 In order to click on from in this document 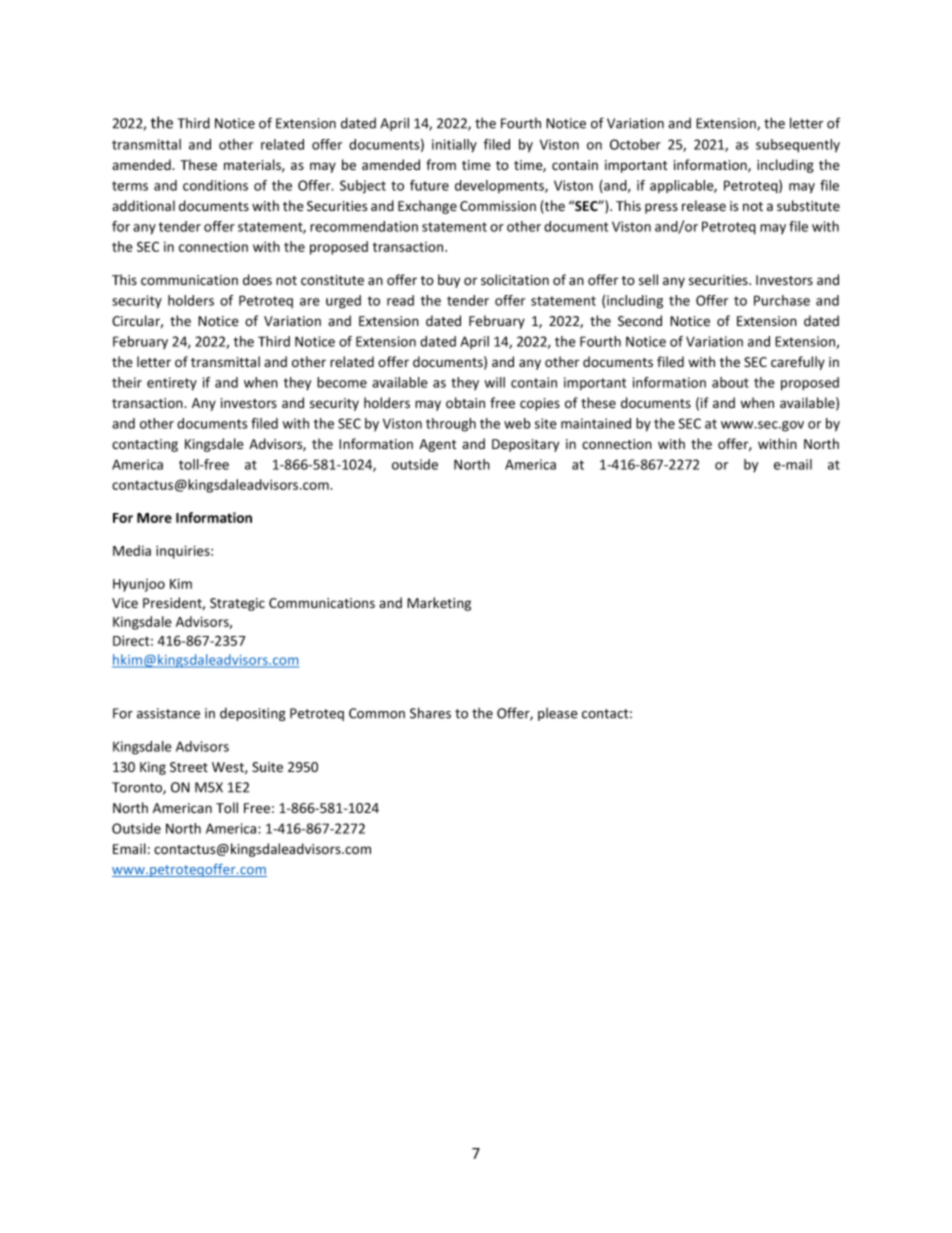, I will do `click(441, 164)`.
